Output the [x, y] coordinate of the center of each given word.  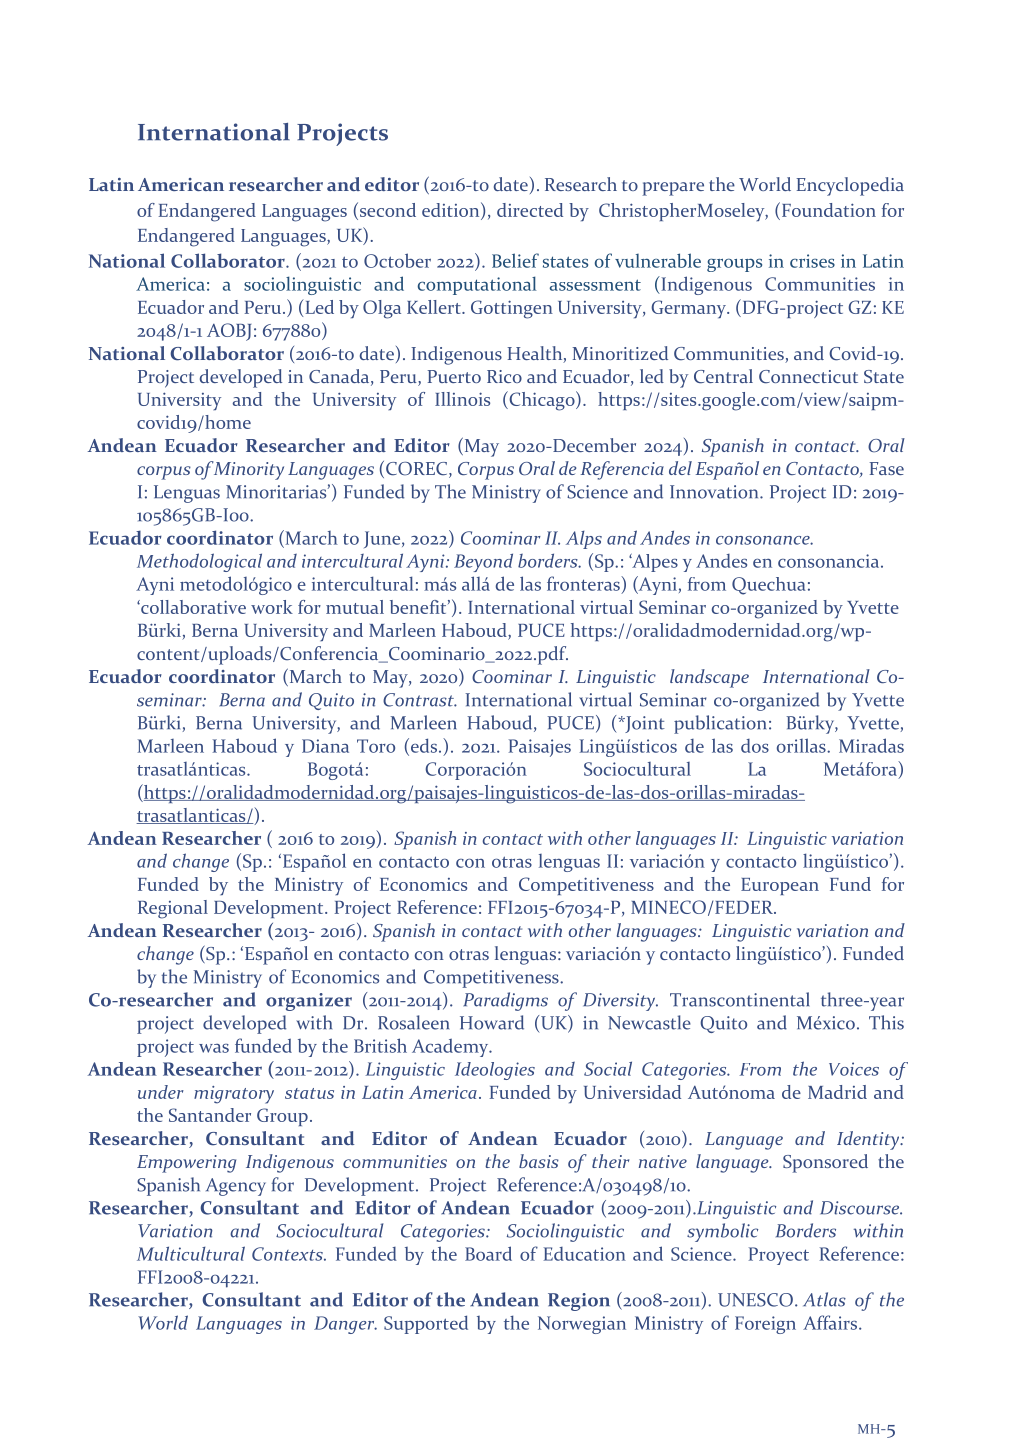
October [397, 260]
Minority [247, 470]
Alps [584, 540]
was [214, 1048]
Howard [492, 1022]
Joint [644, 724]
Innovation [715, 492]
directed [530, 210]
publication [720, 724]
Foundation [827, 209]
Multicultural [191, 1253]
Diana [325, 746]
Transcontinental [739, 999]
